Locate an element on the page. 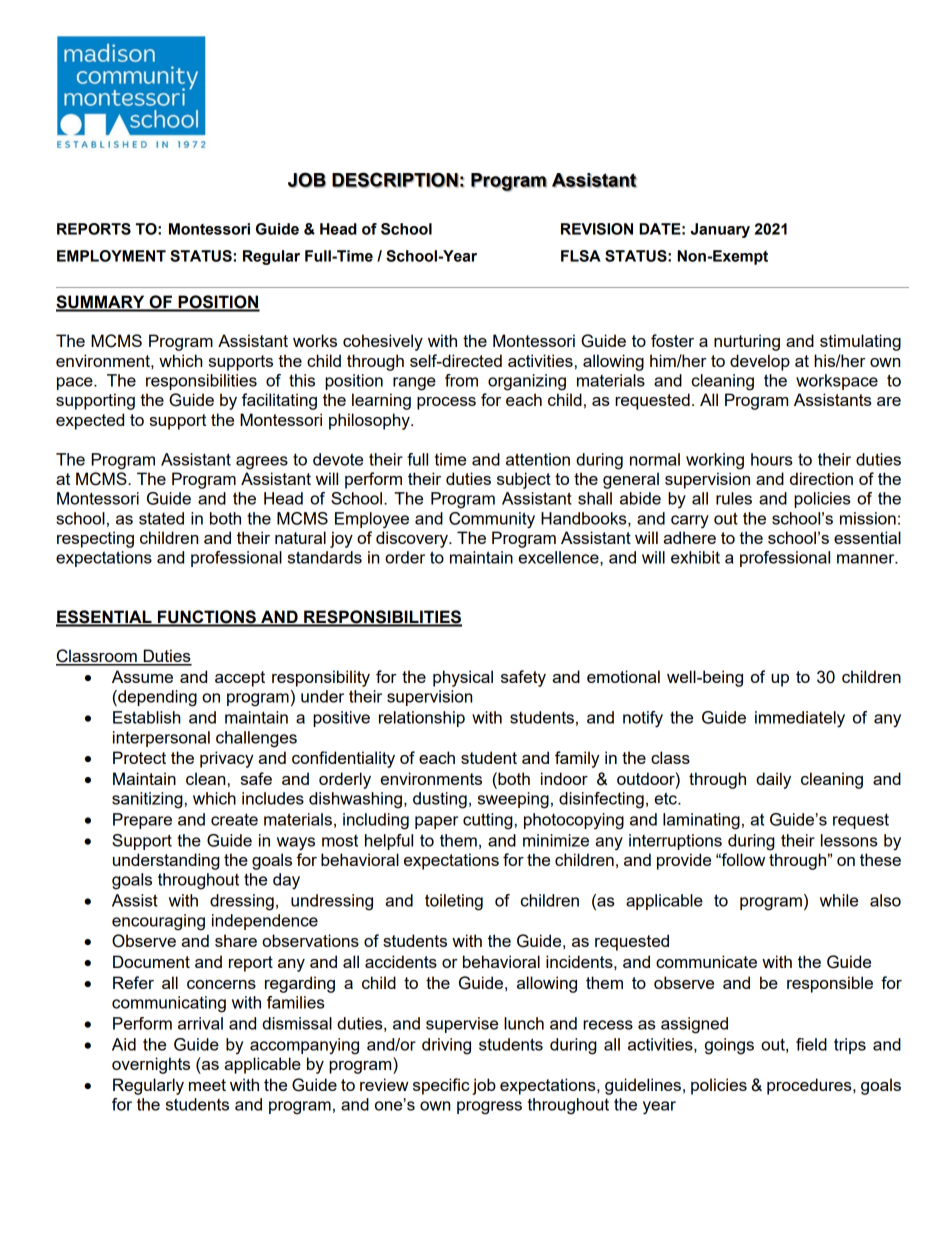  EMPLOYMENT is located at coordinates (111, 256).
